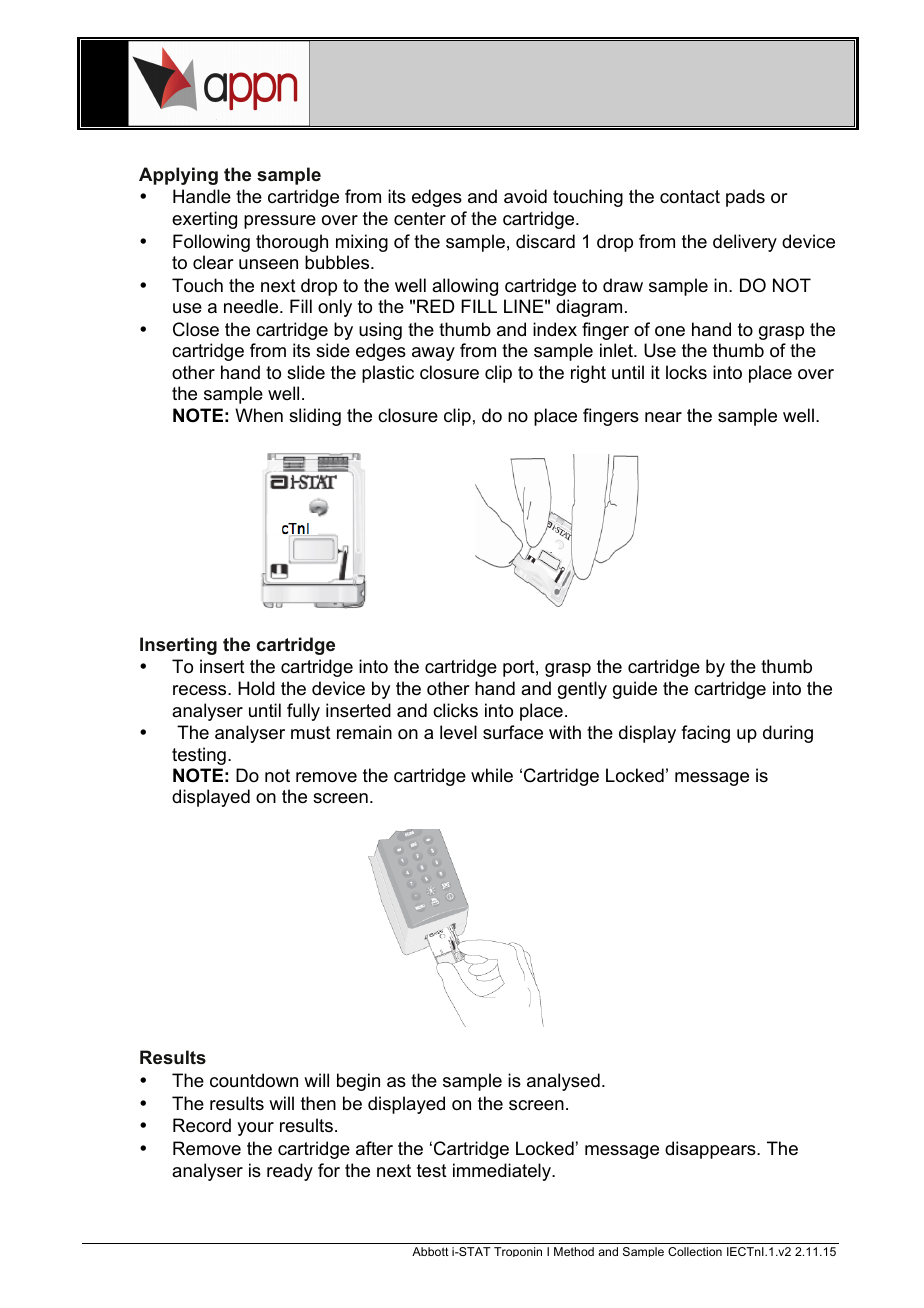 The height and width of the document is (1308, 924). I want to click on ready, so click(290, 1172).
